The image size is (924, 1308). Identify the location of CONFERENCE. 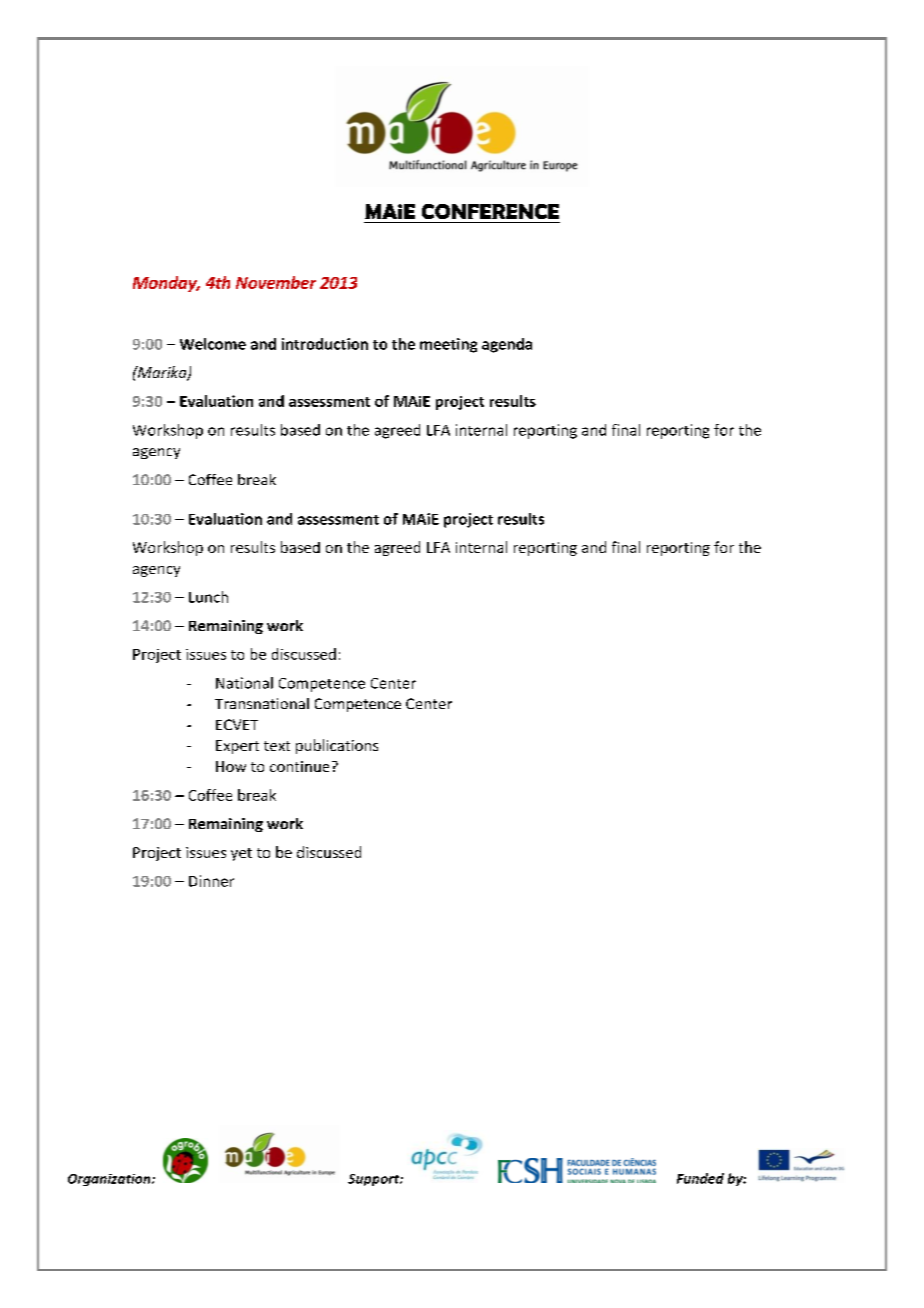
(490, 211).
